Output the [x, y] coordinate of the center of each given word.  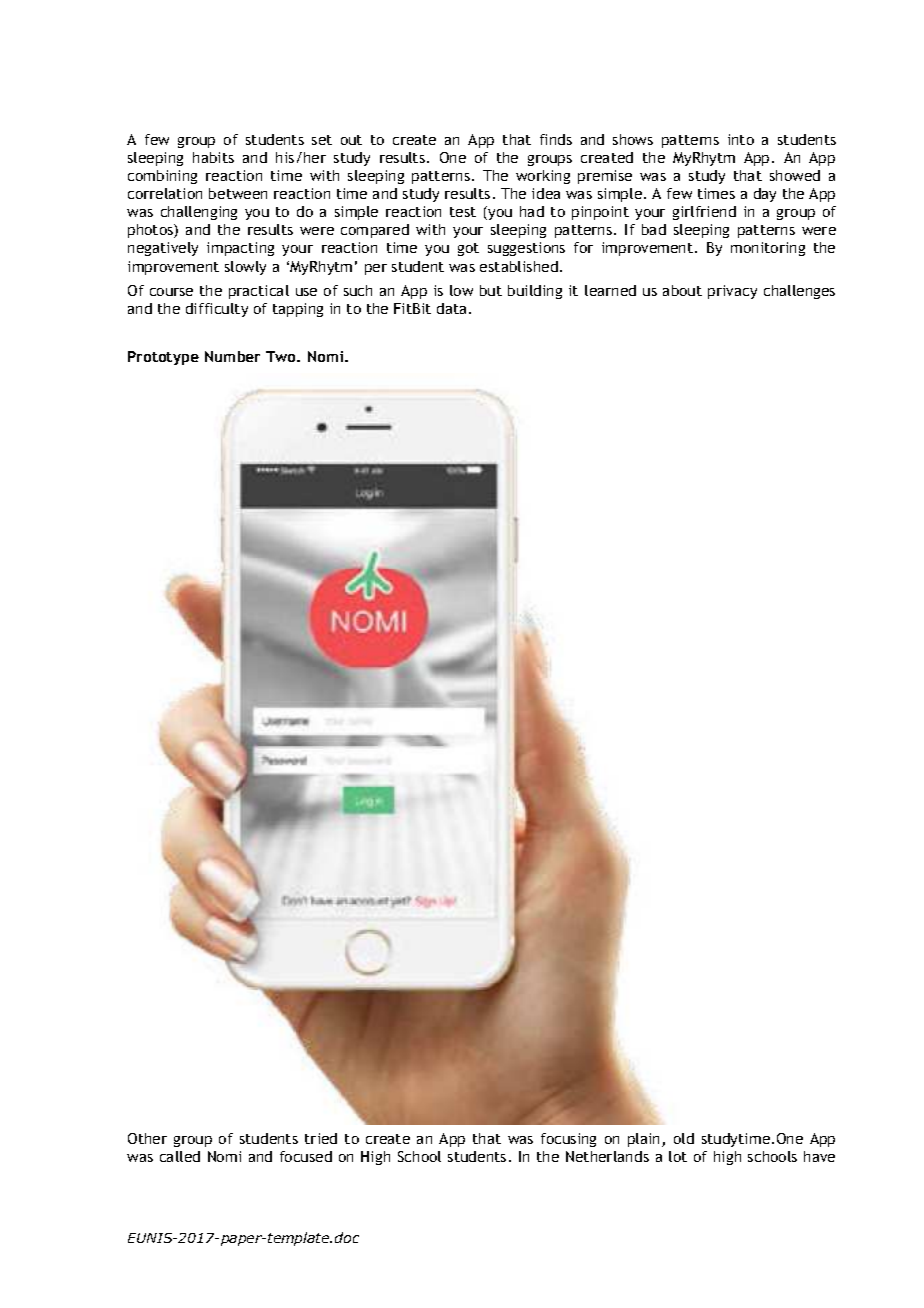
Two [282, 356]
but [491, 290]
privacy [732, 292]
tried [321, 1138]
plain [645, 1140]
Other [147, 1138]
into [741, 139]
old [684, 1138]
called [180, 1156]
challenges [799, 292]
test [463, 212]
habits [213, 157]
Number [232, 356]
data [451, 308]
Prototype [163, 358]
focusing [568, 1140]
